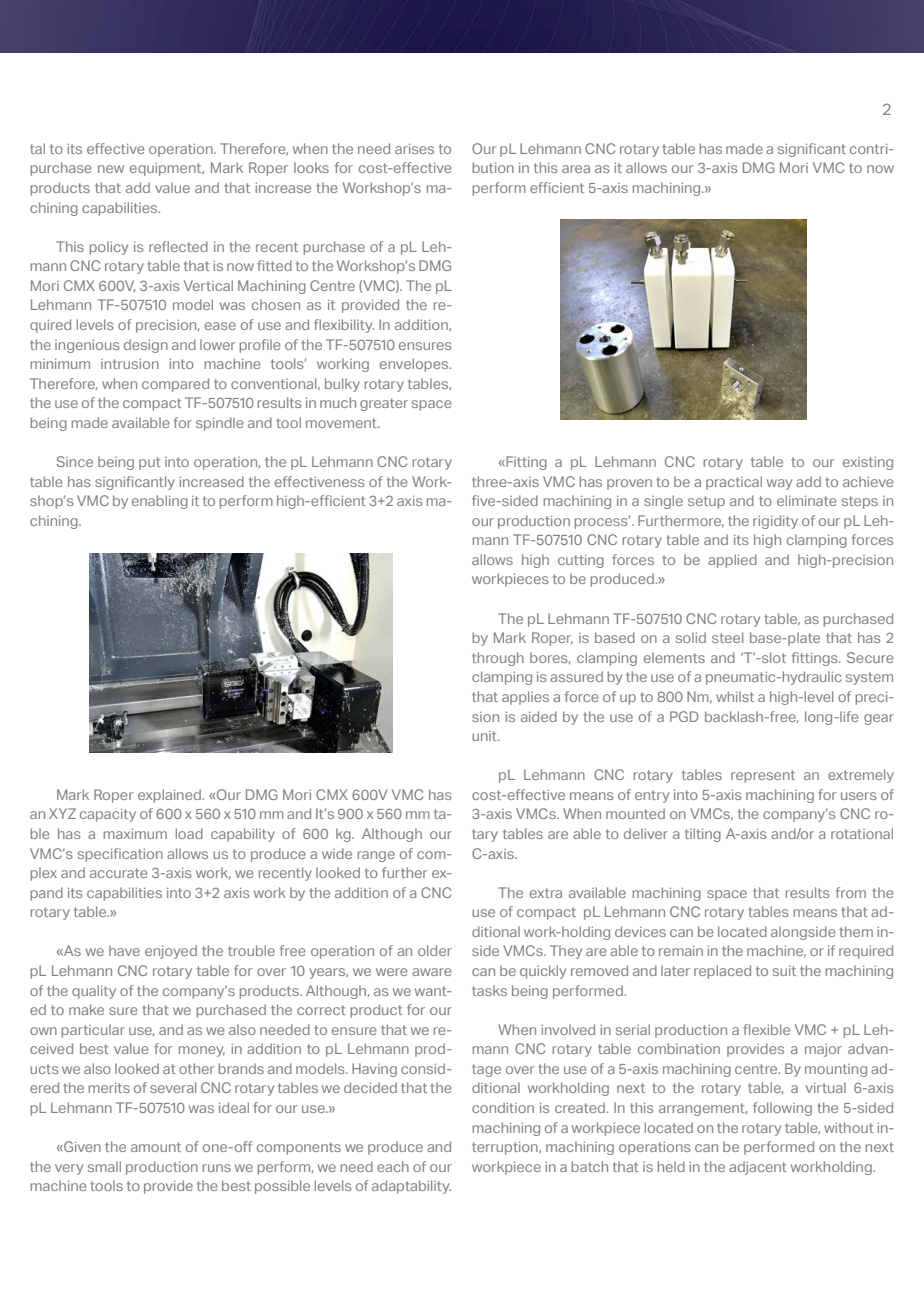 The width and height of the screenshot is (924, 1308). What do you see at coordinates (111, 169) in the screenshot?
I see `new` at bounding box center [111, 169].
